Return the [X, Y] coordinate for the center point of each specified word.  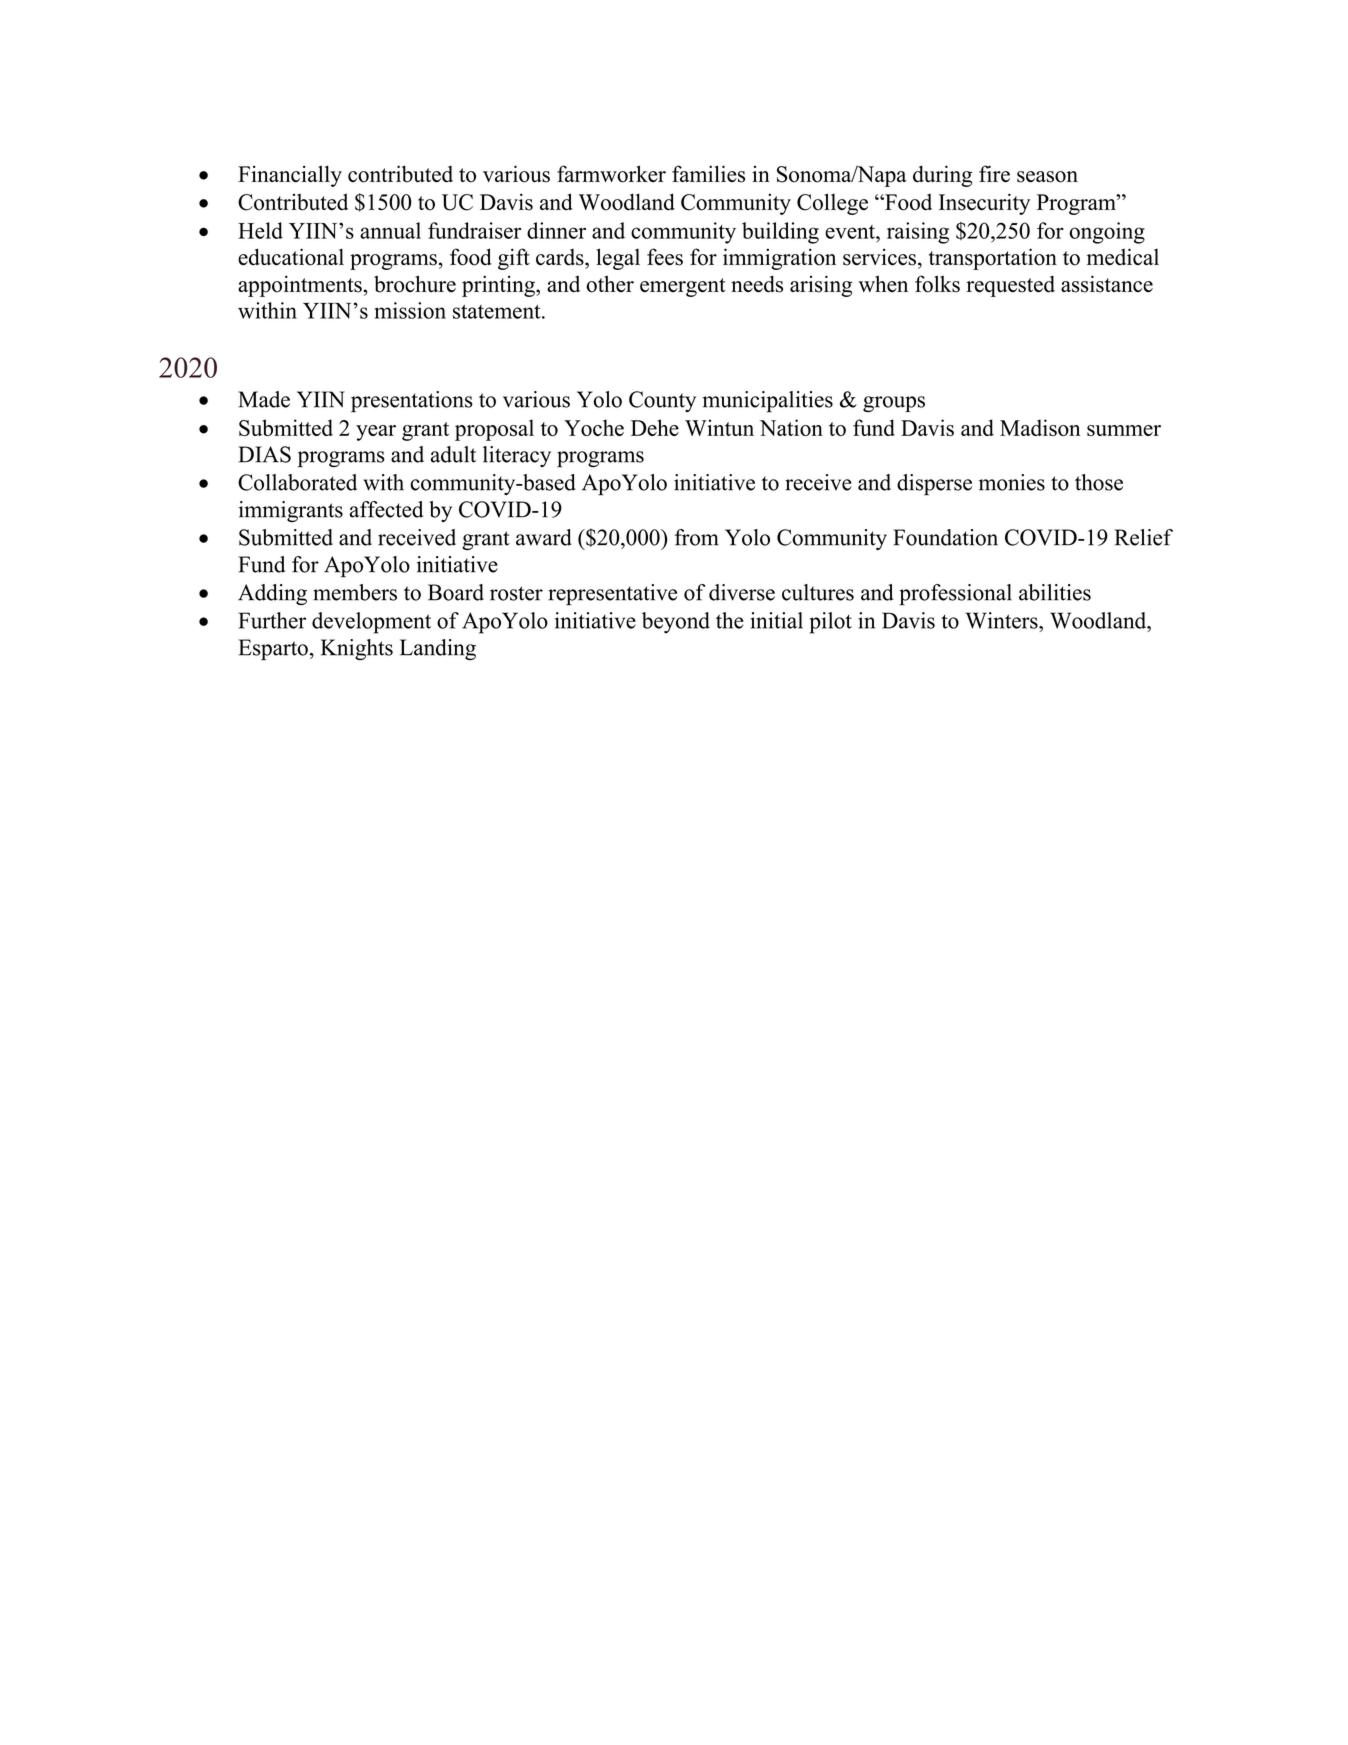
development [371, 623]
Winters [1002, 620]
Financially [290, 176]
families [708, 174]
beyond [676, 623]
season [1047, 177]
